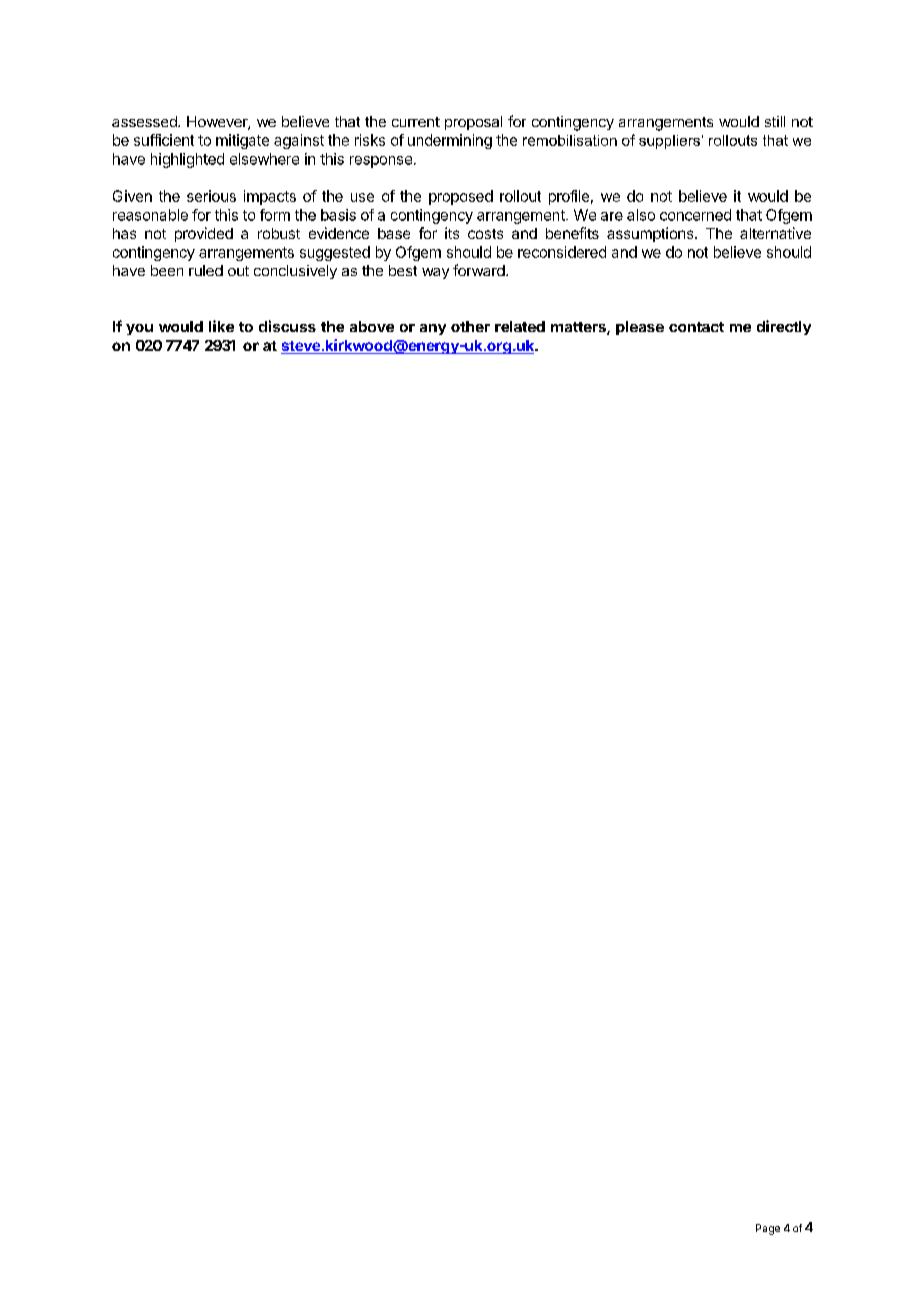 The image size is (924, 1308). I want to click on contact, so click(696, 327).
